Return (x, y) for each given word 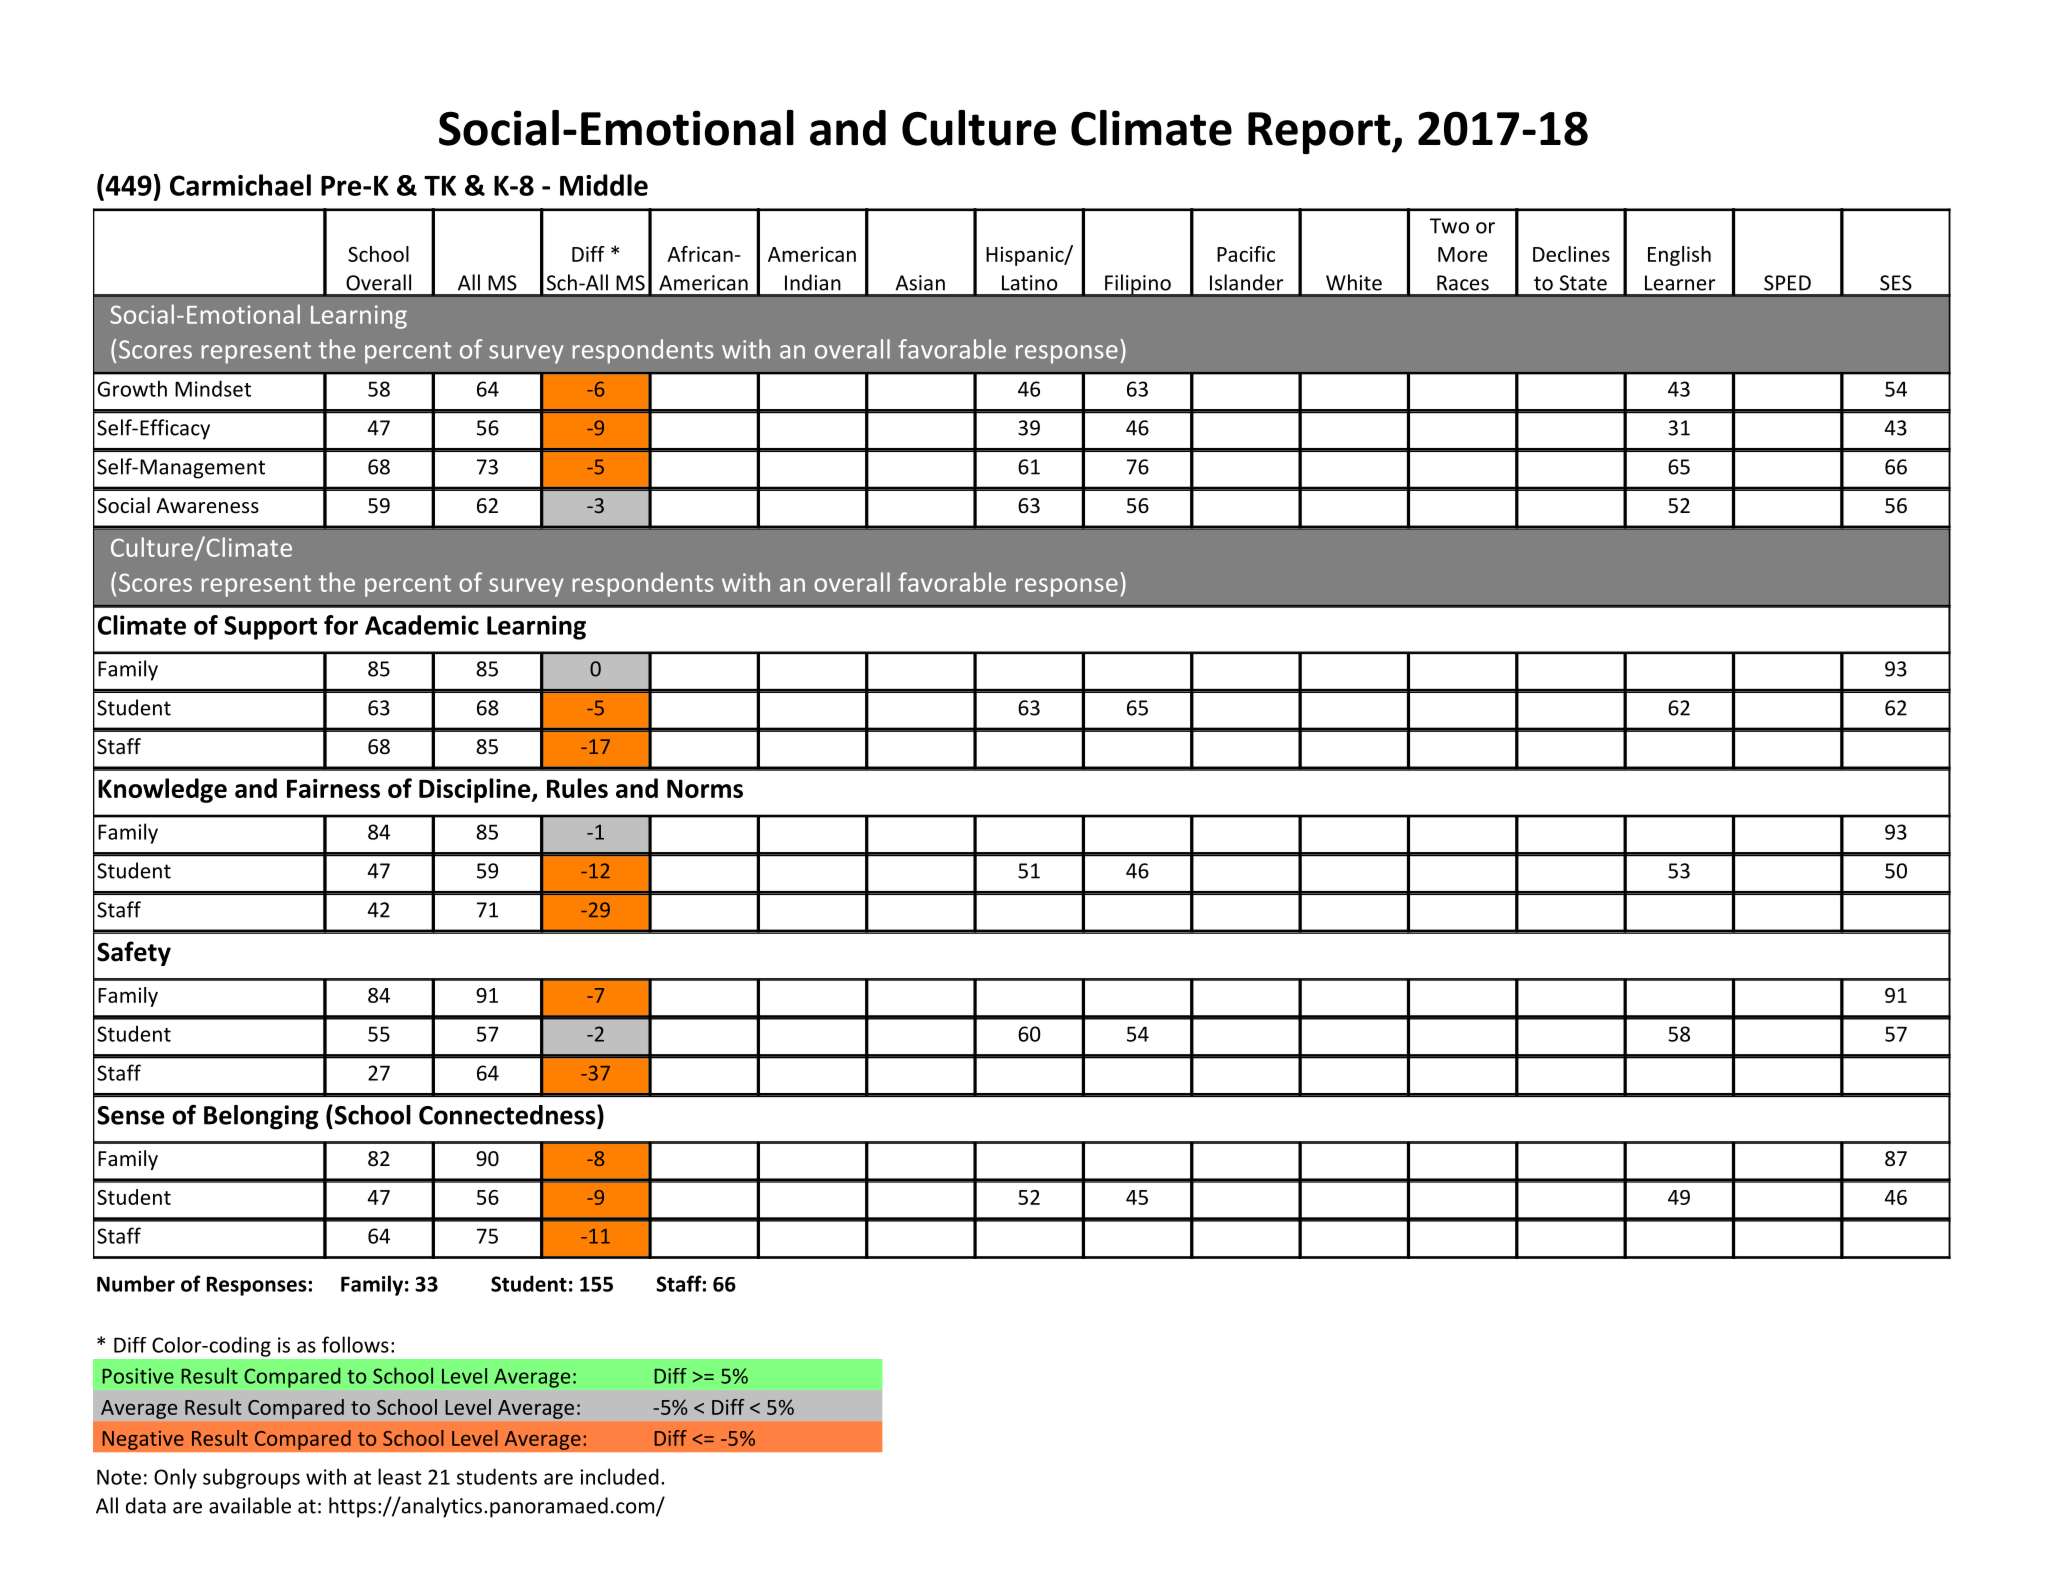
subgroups (251, 1478)
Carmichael (240, 185)
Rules (577, 788)
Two (1449, 226)
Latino (1030, 283)
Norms (705, 788)
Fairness (333, 788)
